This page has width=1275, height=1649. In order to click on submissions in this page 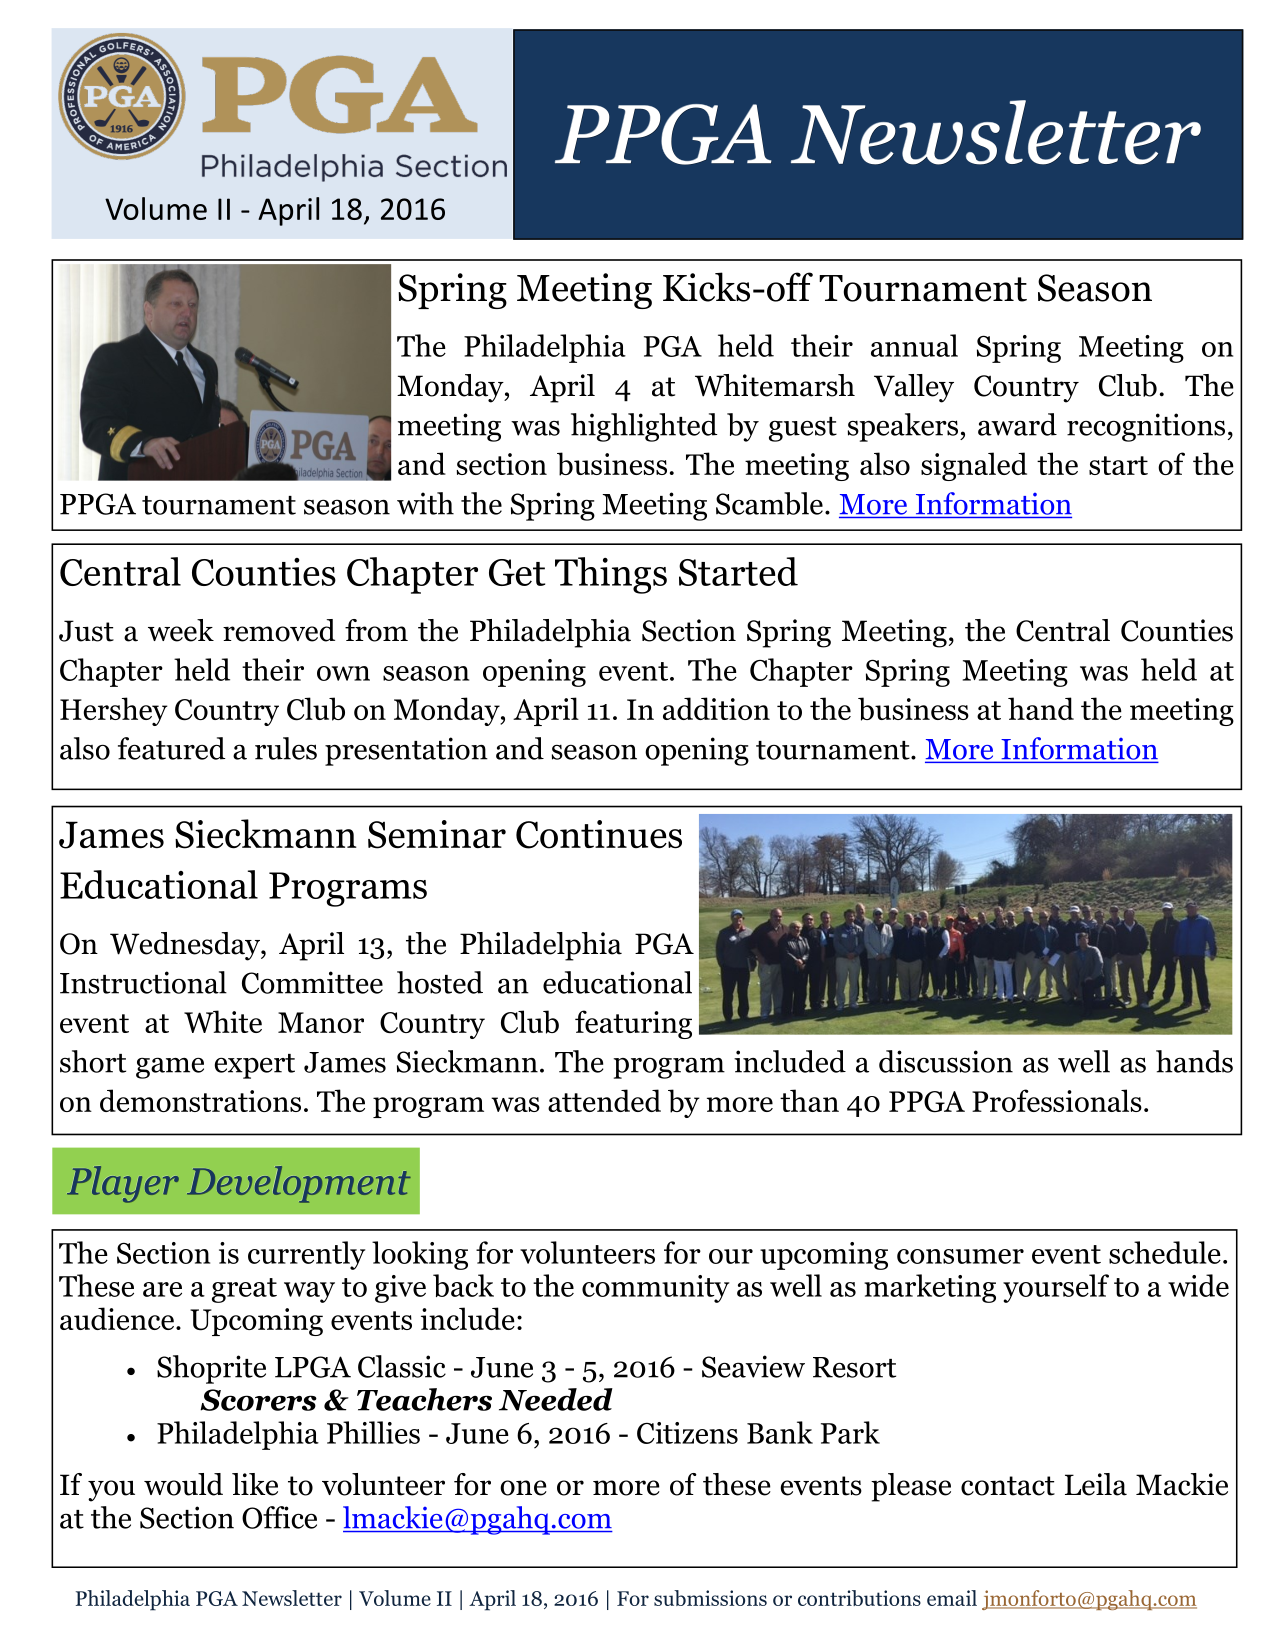, I will do `click(710, 1598)`.
